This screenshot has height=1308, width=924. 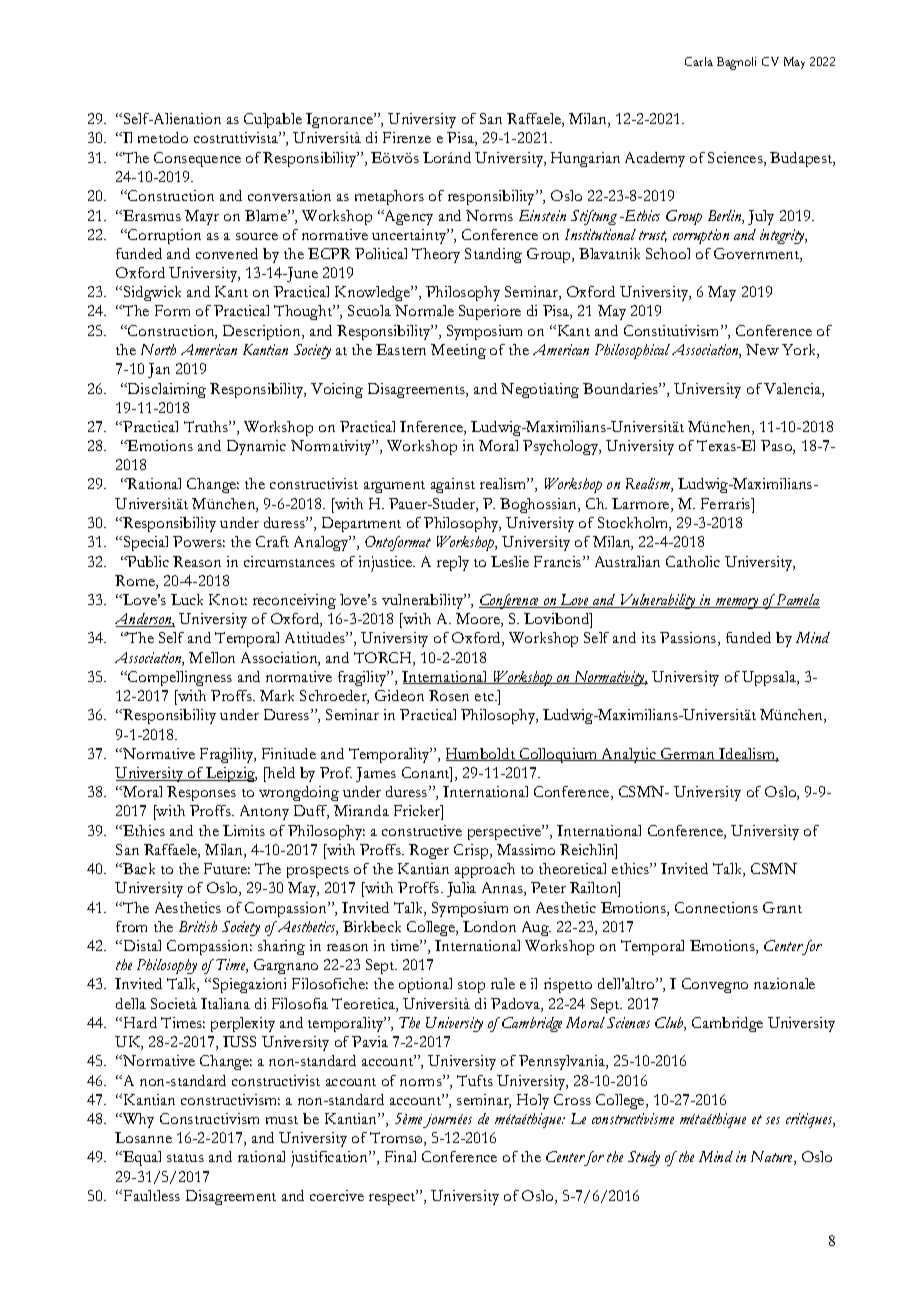 I want to click on Responses, so click(x=201, y=793).
